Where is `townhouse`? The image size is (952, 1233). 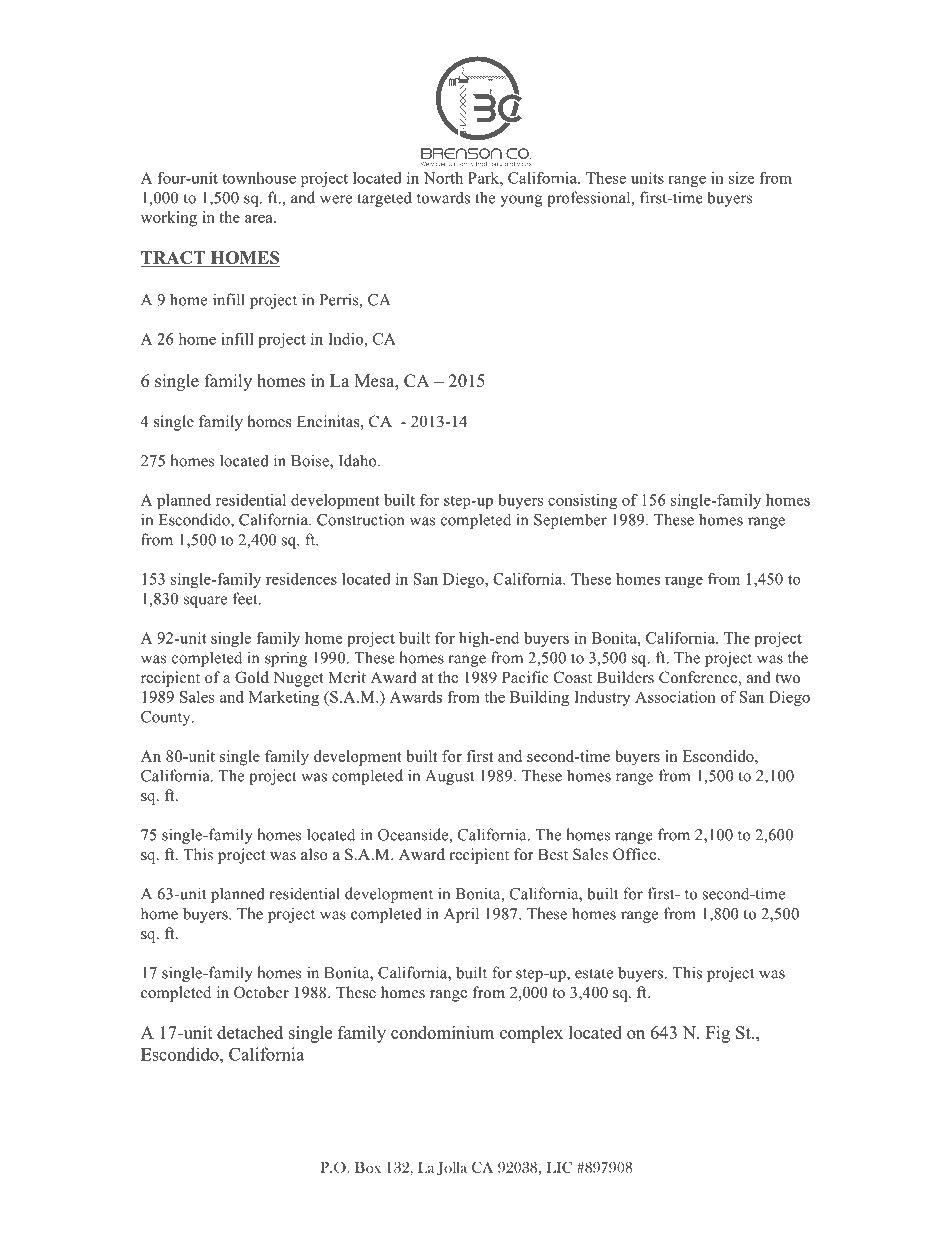 townhouse is located at coordinates (259, 178).
